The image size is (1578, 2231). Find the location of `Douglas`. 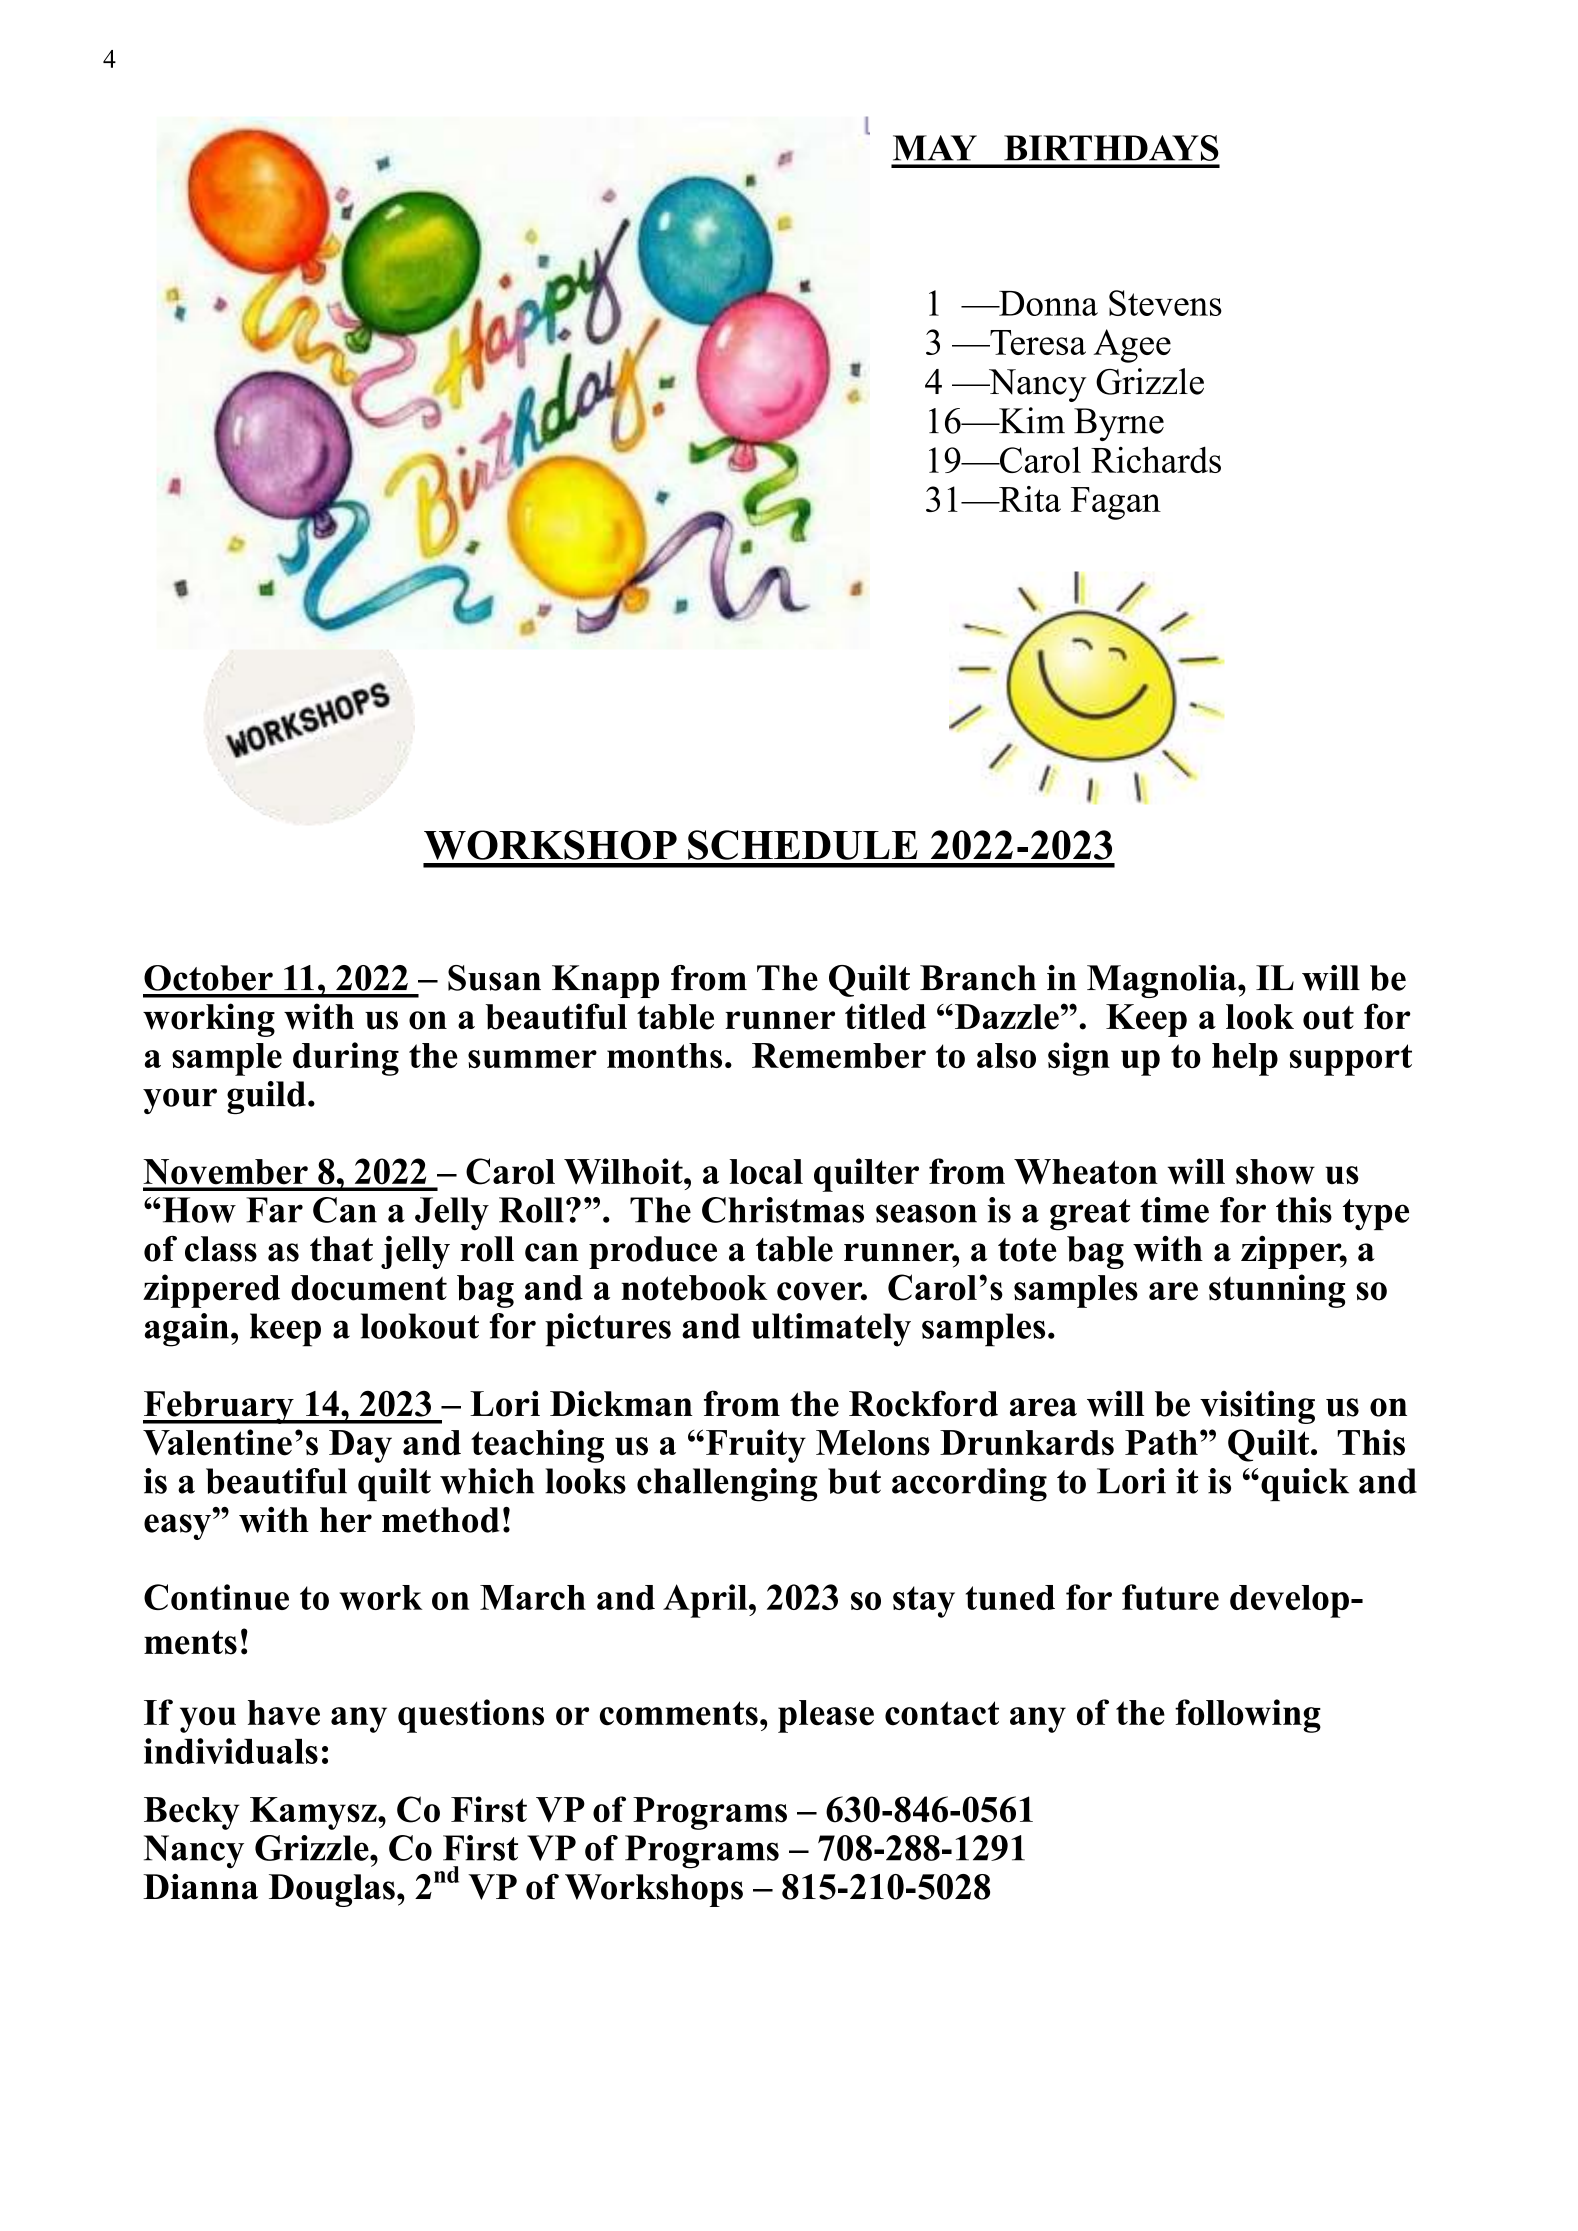

Douglas is located at coordinates (332, 1890).
